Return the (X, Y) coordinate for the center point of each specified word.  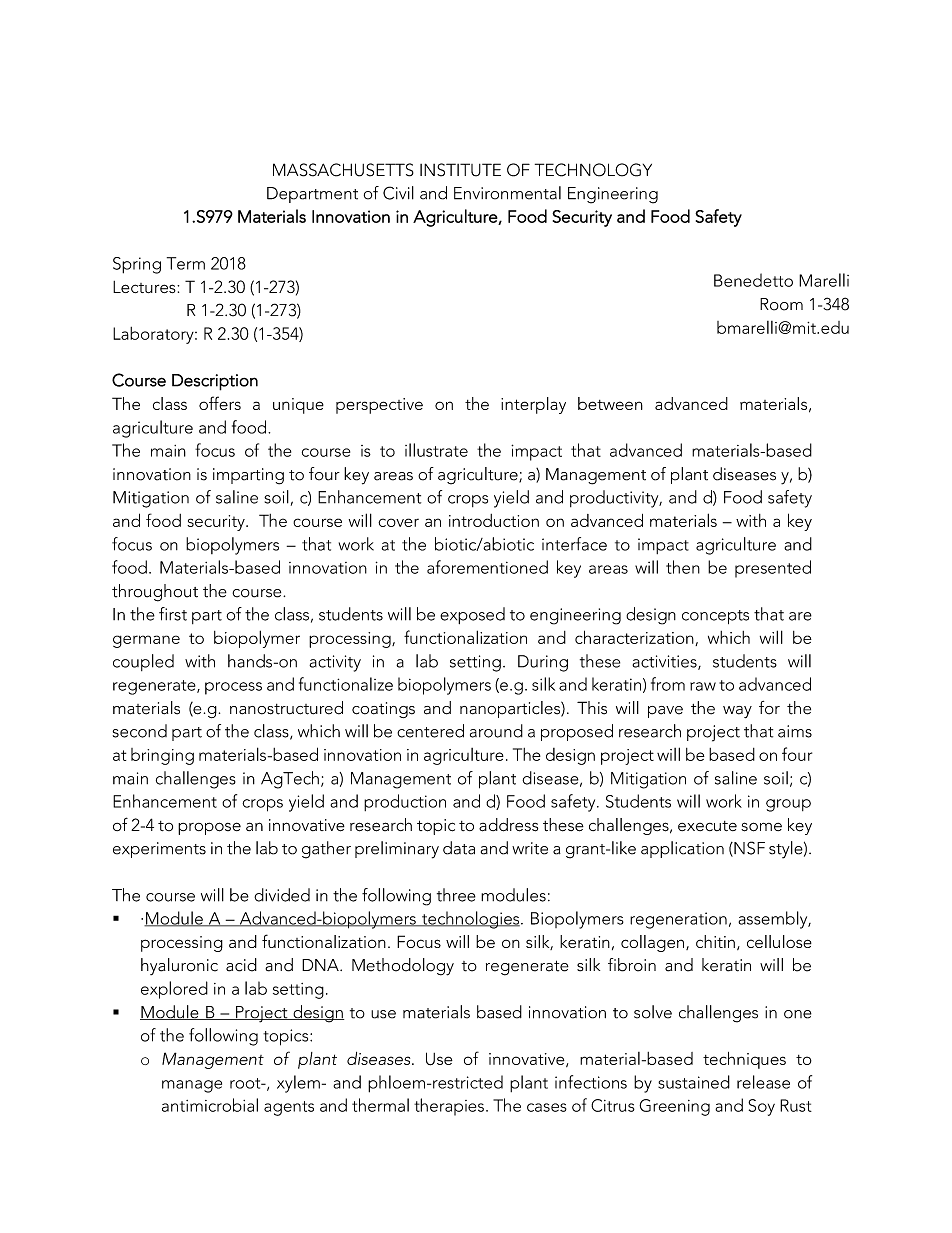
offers (220, 403)
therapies (449, 1107)
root (246, 1083)
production (405, 802)
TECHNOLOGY (593, 170)
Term (186, 263)
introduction (494, 520)
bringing (162, 756)
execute (707, 826)
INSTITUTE (460, 170)
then (683, 567)
